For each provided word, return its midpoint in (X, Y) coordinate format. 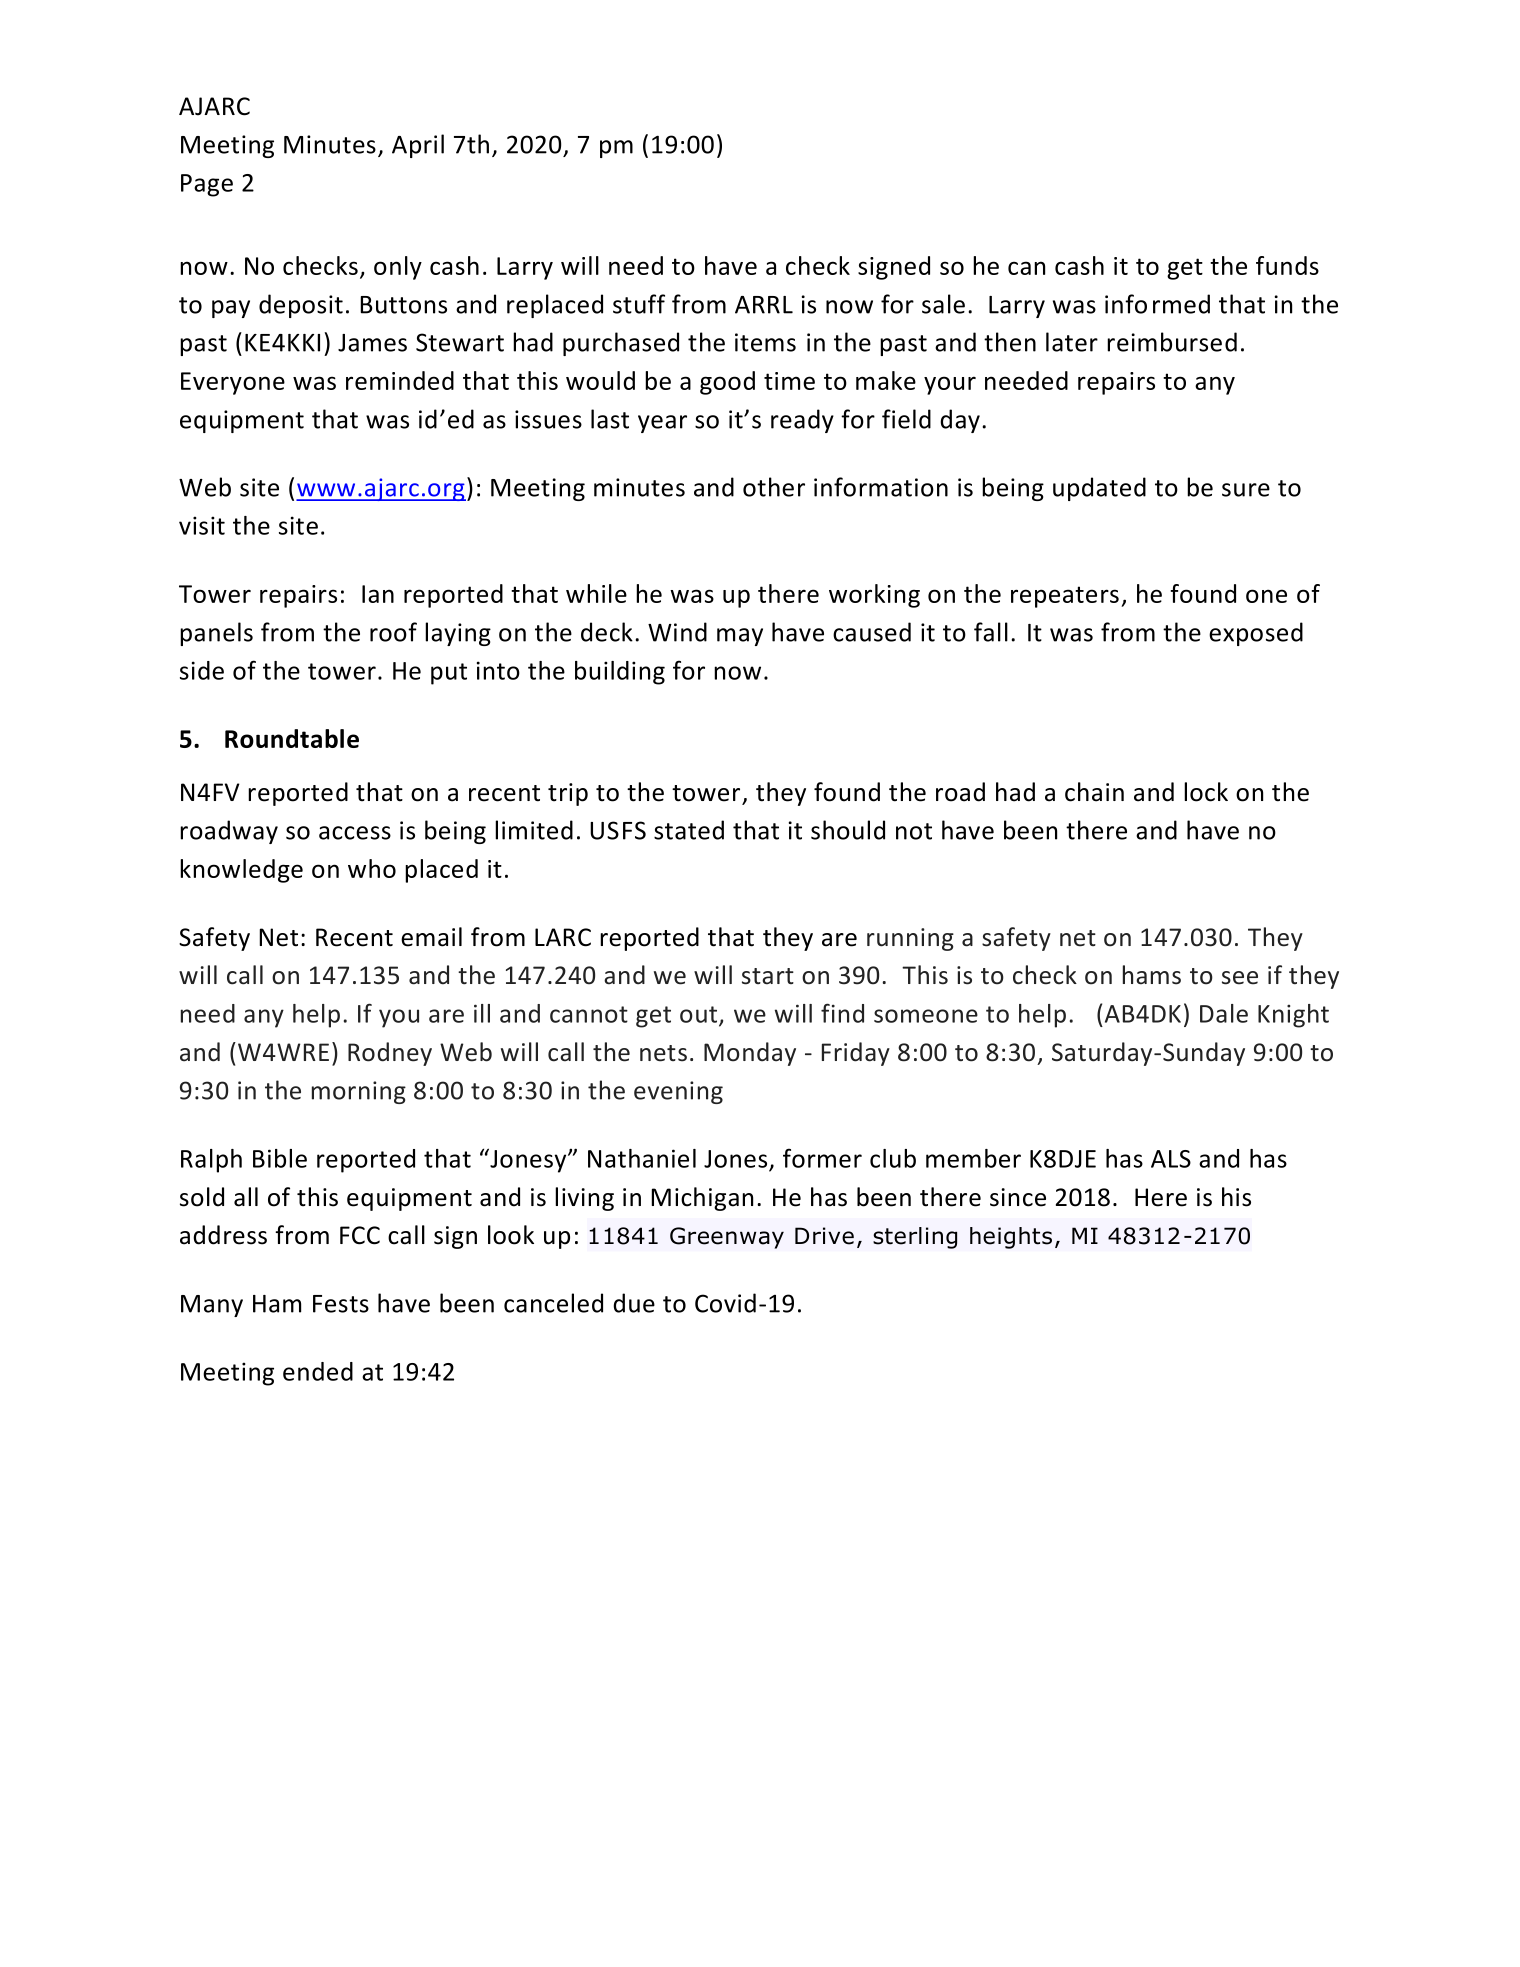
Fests (341, 1304)
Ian (378, 594)
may (740, 637)
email (431, 937)
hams (1152, 975)
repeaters (1065, 597)
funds (1287, 265)
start (768, 976)
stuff (639, 304)
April (418, 146)
